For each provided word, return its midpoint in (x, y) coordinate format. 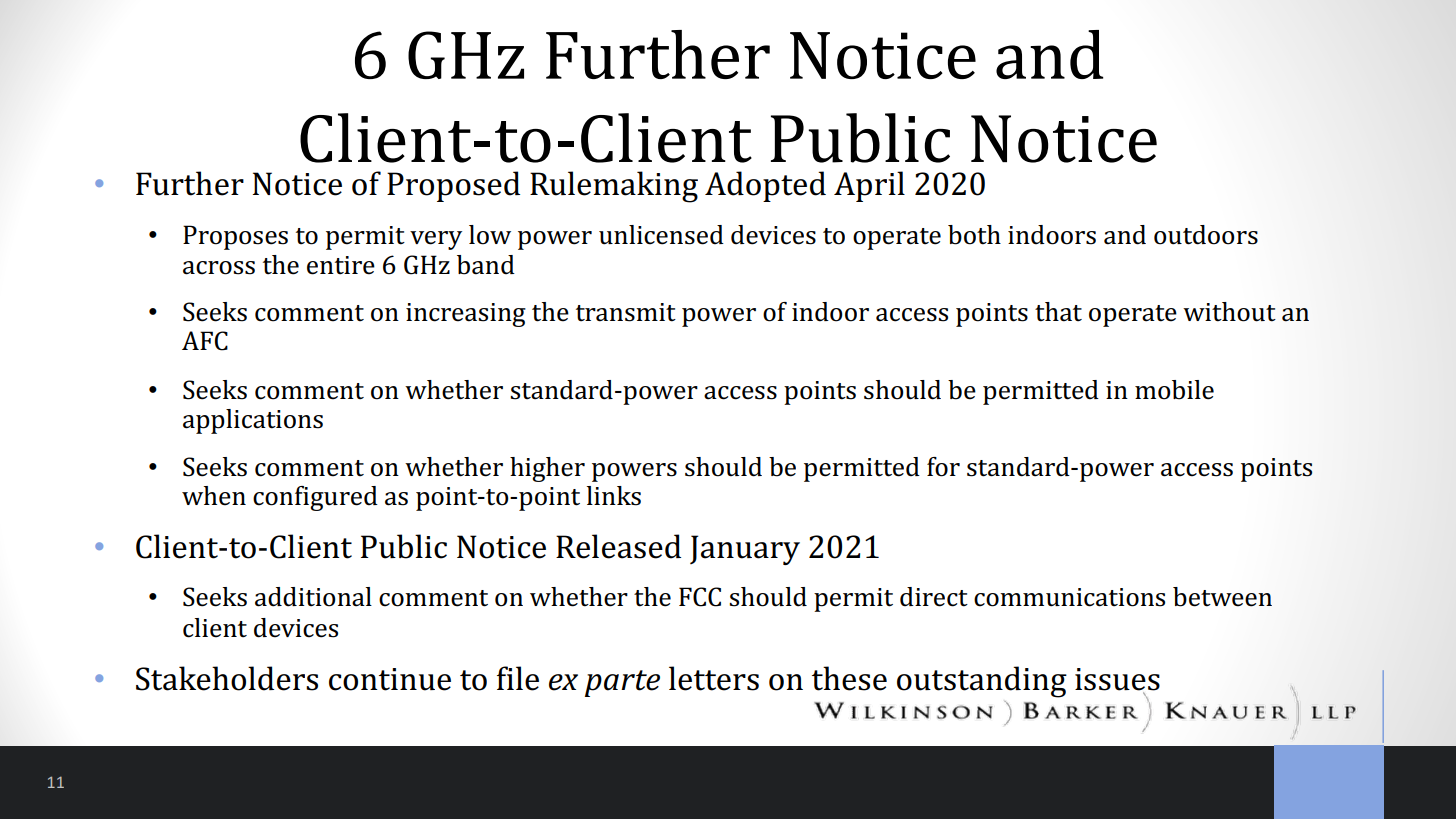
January (745, 550)
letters (714, 678)
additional (313, 597)
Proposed (453, 186)
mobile (1174, 390)
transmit (626, 312)
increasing (466, 315)
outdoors (1206, 235)
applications (253, 421)
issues (1117, 680)
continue (390, 679)
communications (1069, 597)
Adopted (765, 186)
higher (547, 469)
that (1058, 312)
